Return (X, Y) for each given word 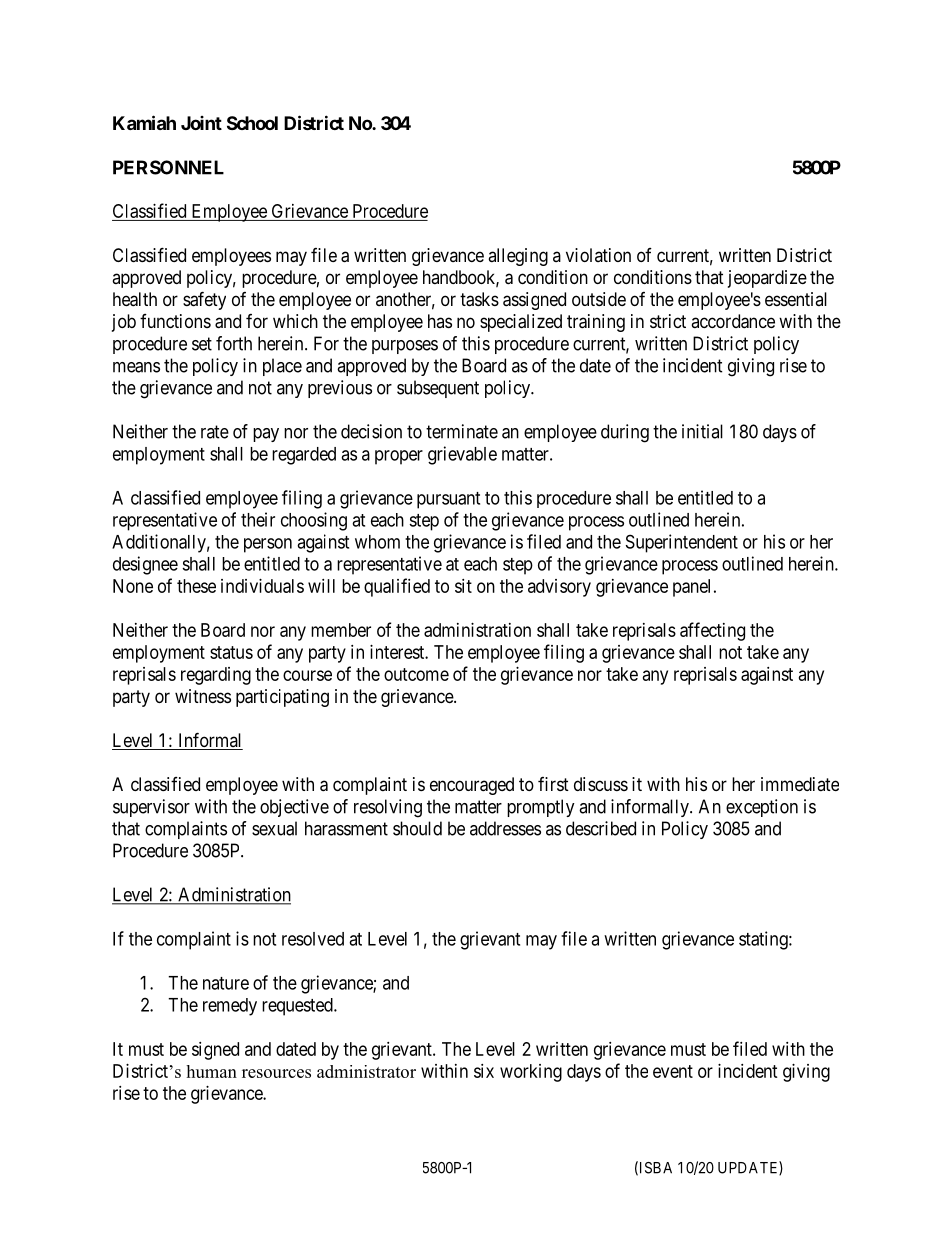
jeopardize (767, 279)
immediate (800, 784)
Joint (201, 123)
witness (203, 696)
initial (702, 431)
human (211, 1071)
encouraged (472, 786)
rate (215, 432)
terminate (462, 431)
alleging (518, 257)
